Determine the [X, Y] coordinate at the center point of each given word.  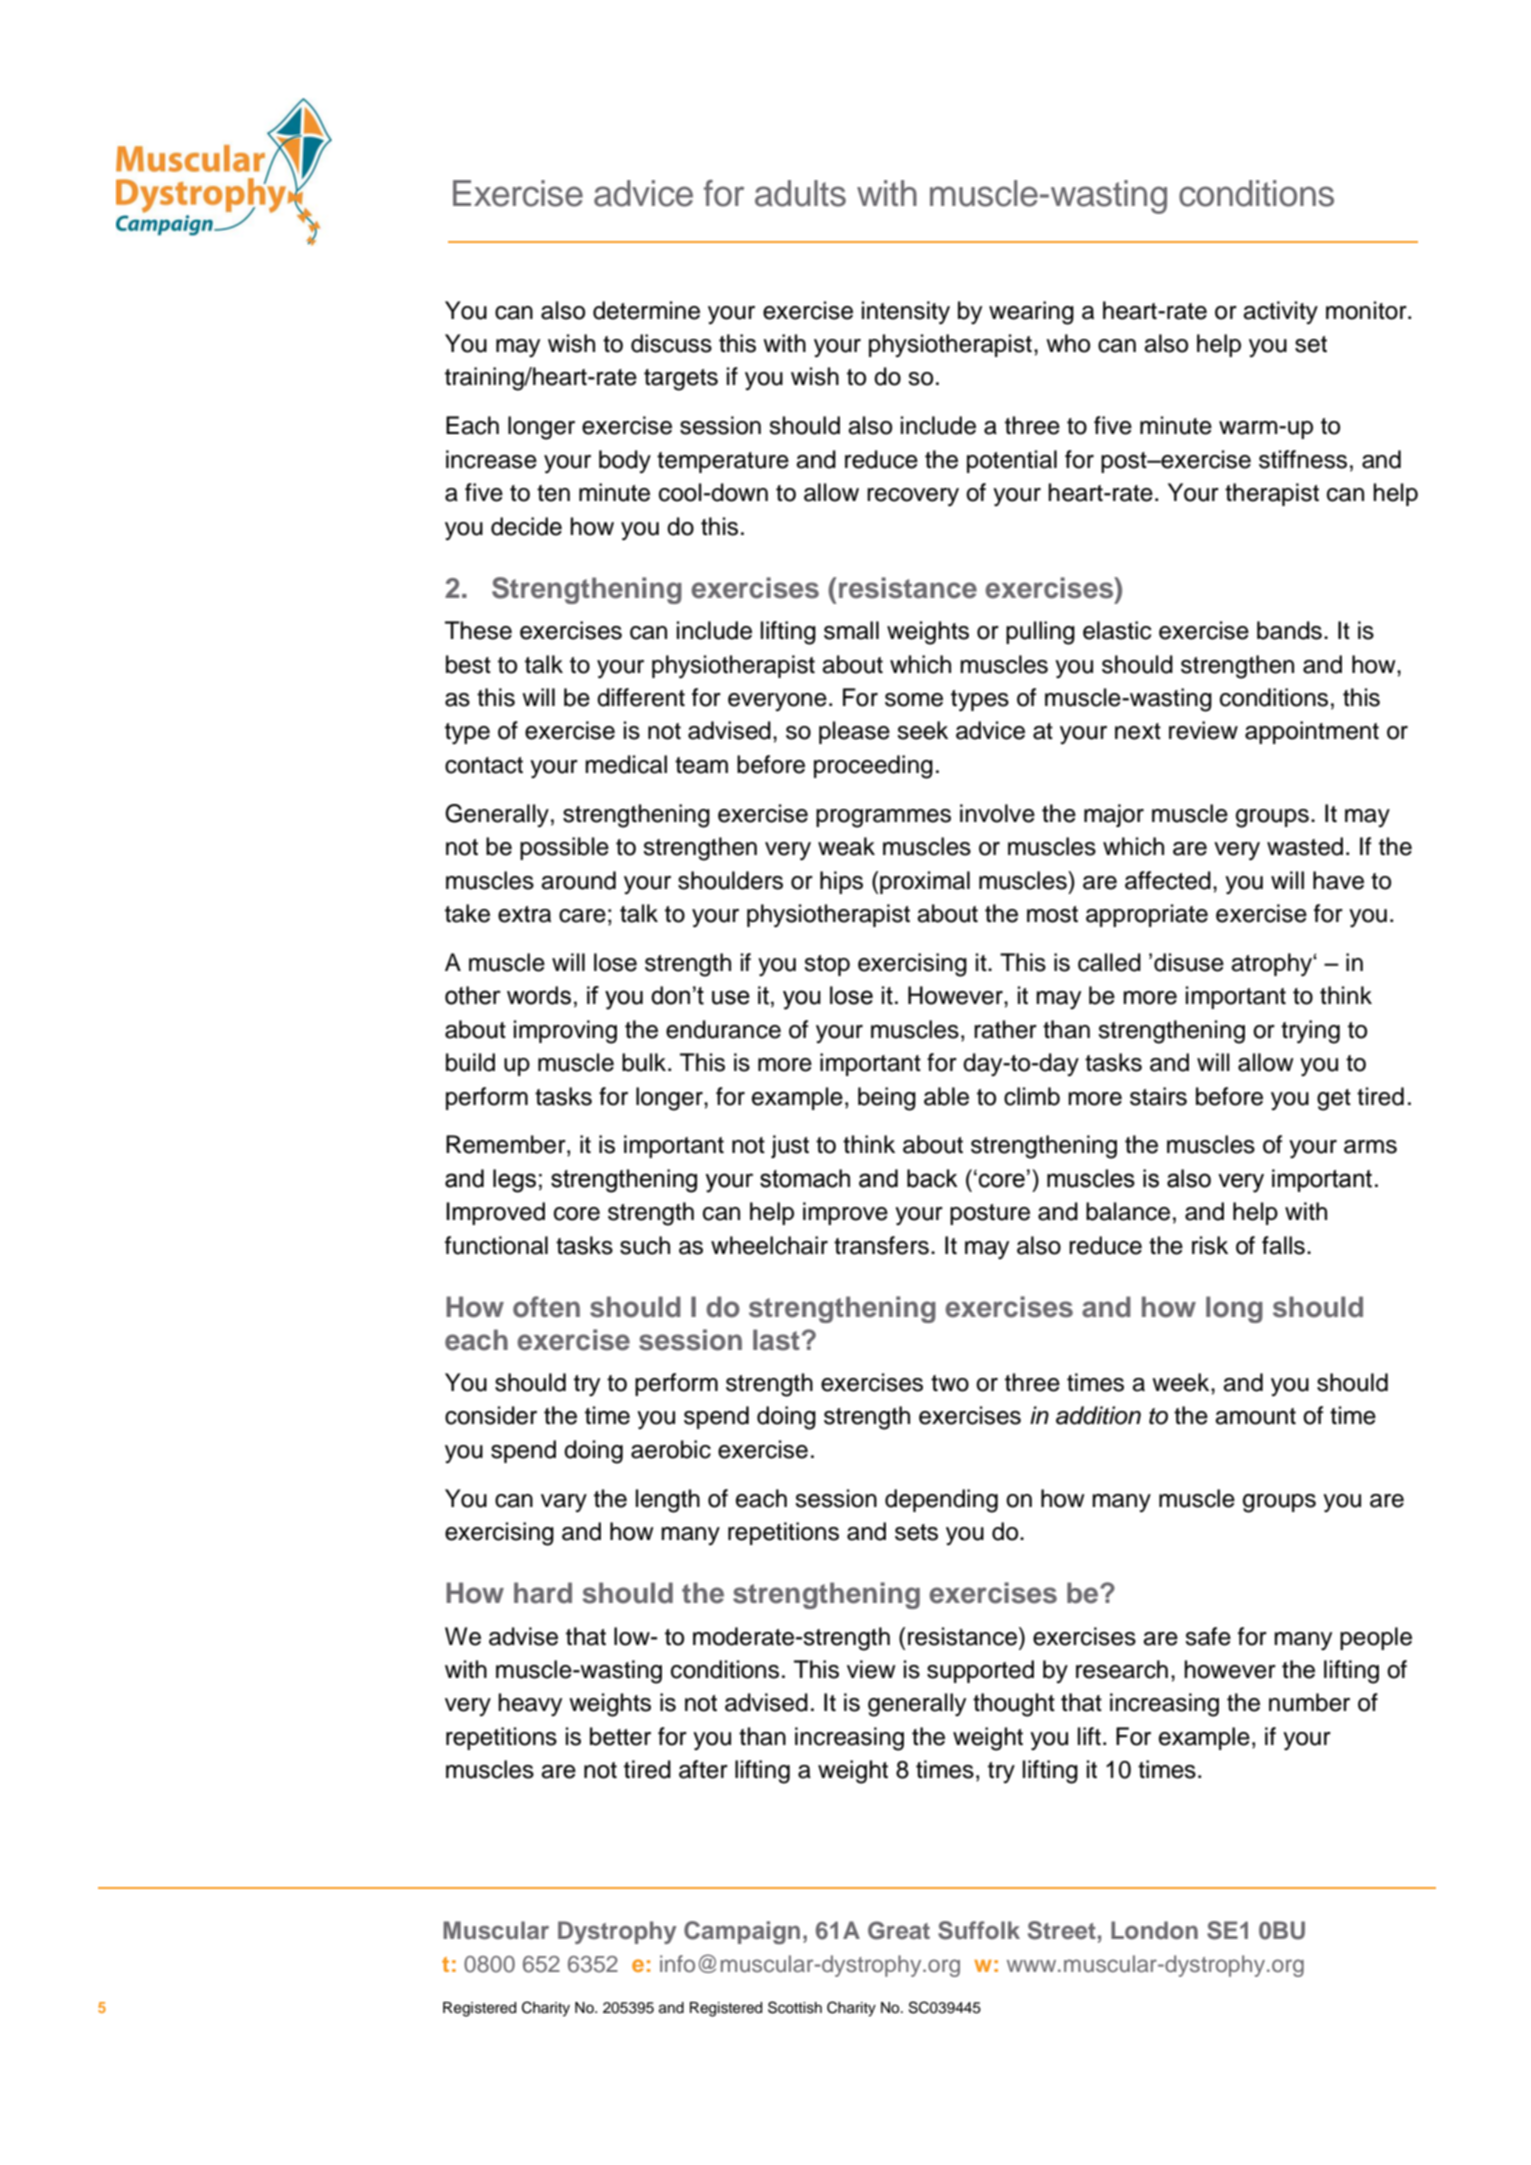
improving [565, 1032]
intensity [906, 313]
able [946, 1096]
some [914, 700]
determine [646, 310]
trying [1310, 1032]
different [641, 697]
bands [1289, 630]
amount [1255, 1416]
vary [564, 1503]
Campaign [742, 1932]
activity [1280, 312]
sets [916, 1532]
